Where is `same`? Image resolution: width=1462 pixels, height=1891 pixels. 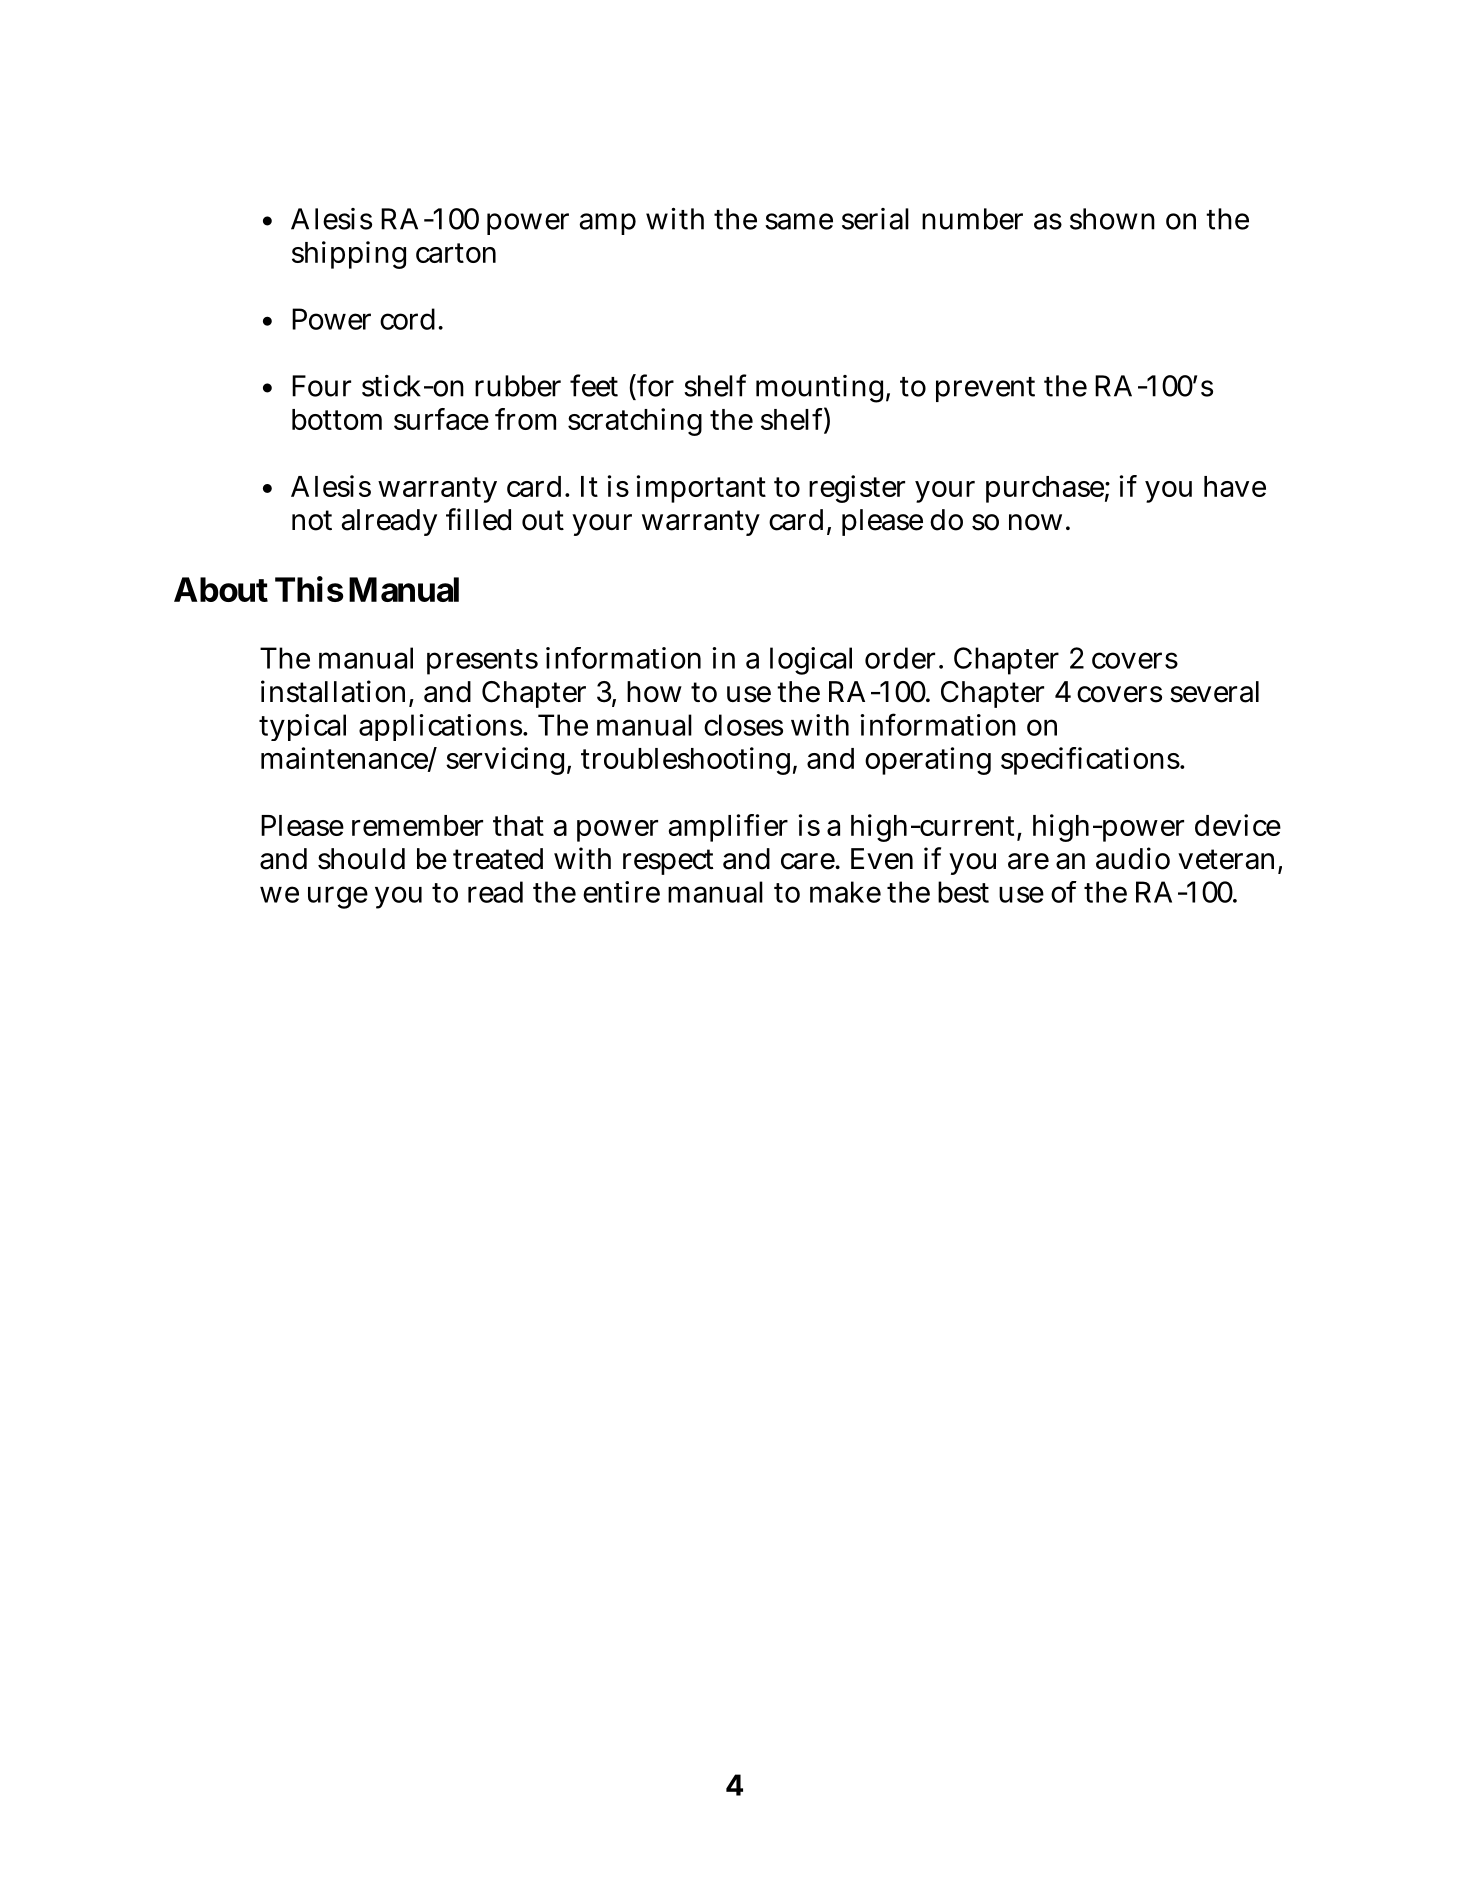
same is located at coordinates (799, 221).
